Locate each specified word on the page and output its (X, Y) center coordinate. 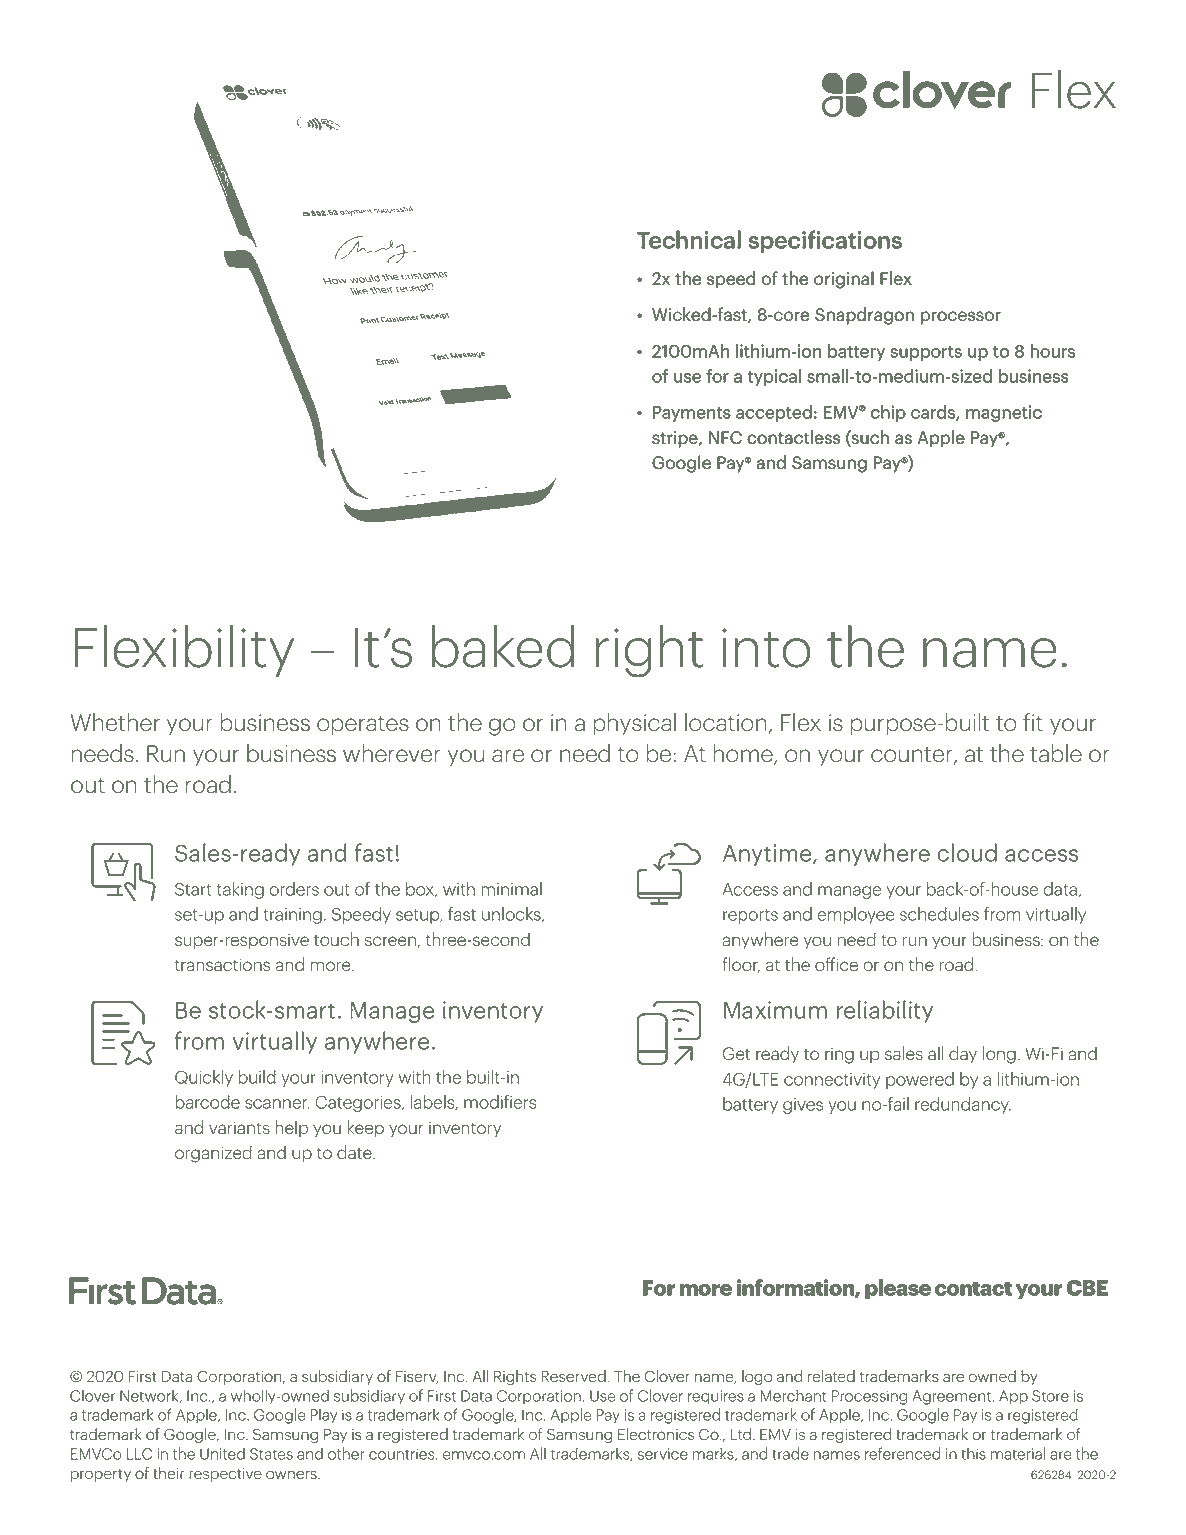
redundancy (963, 1105)
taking (240, 890)
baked (503, 646)
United (222, 1453)
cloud (967, 852)
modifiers (500, 1102)
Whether (115, 722)
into (766, 648)
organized (213, 1154)
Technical (689, 240)
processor (961, 317)
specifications (825, 241)
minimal (511, 889)
